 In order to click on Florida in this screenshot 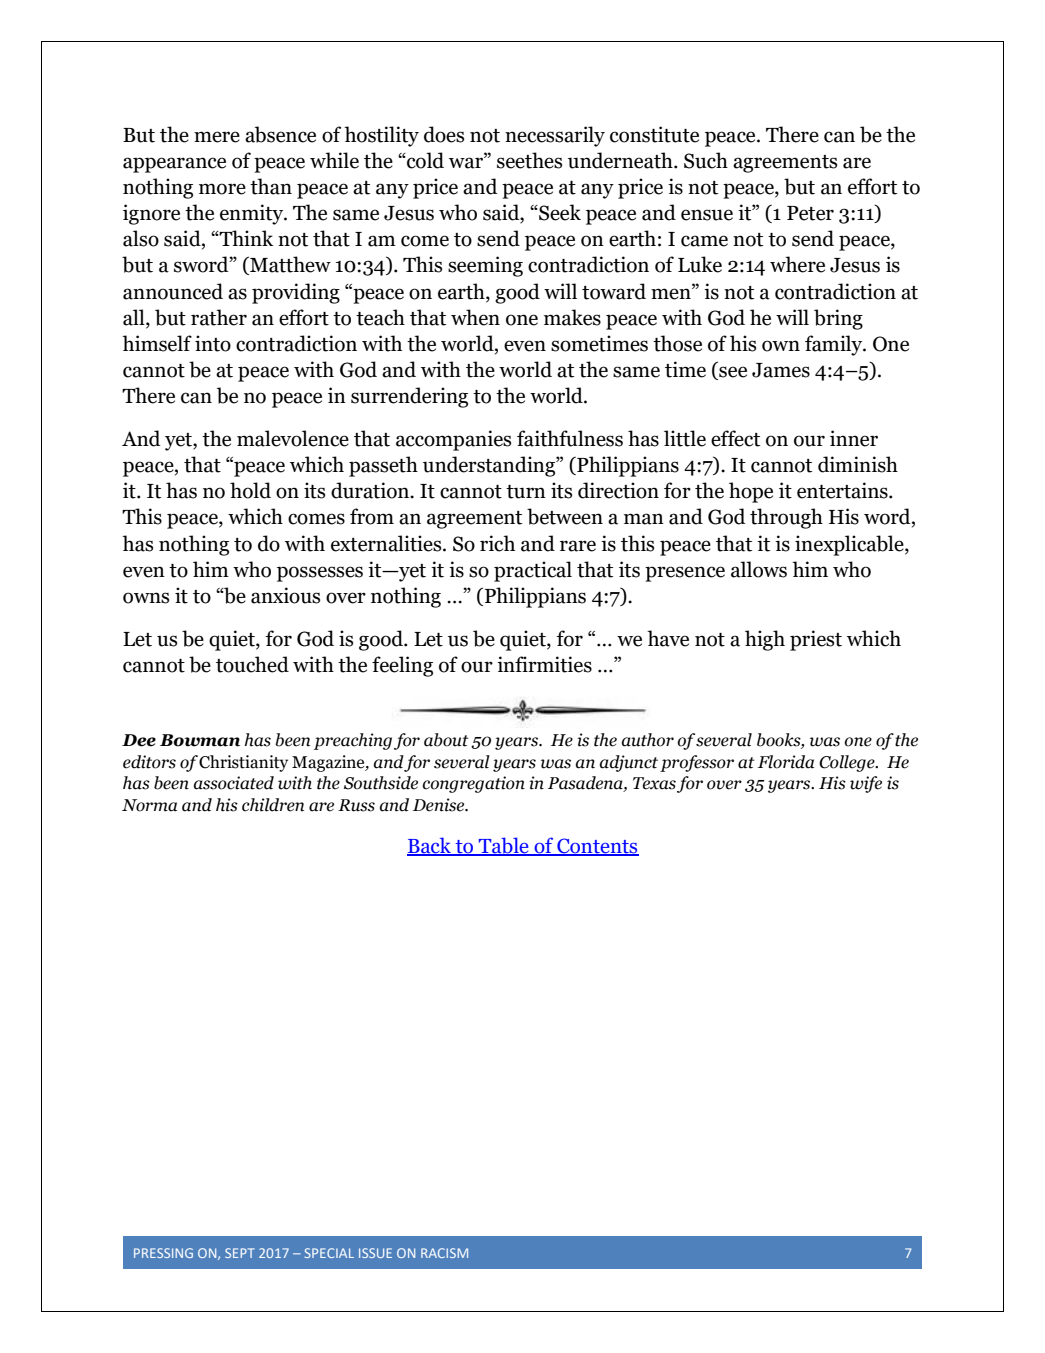, I will do `click(786, 762)`.
